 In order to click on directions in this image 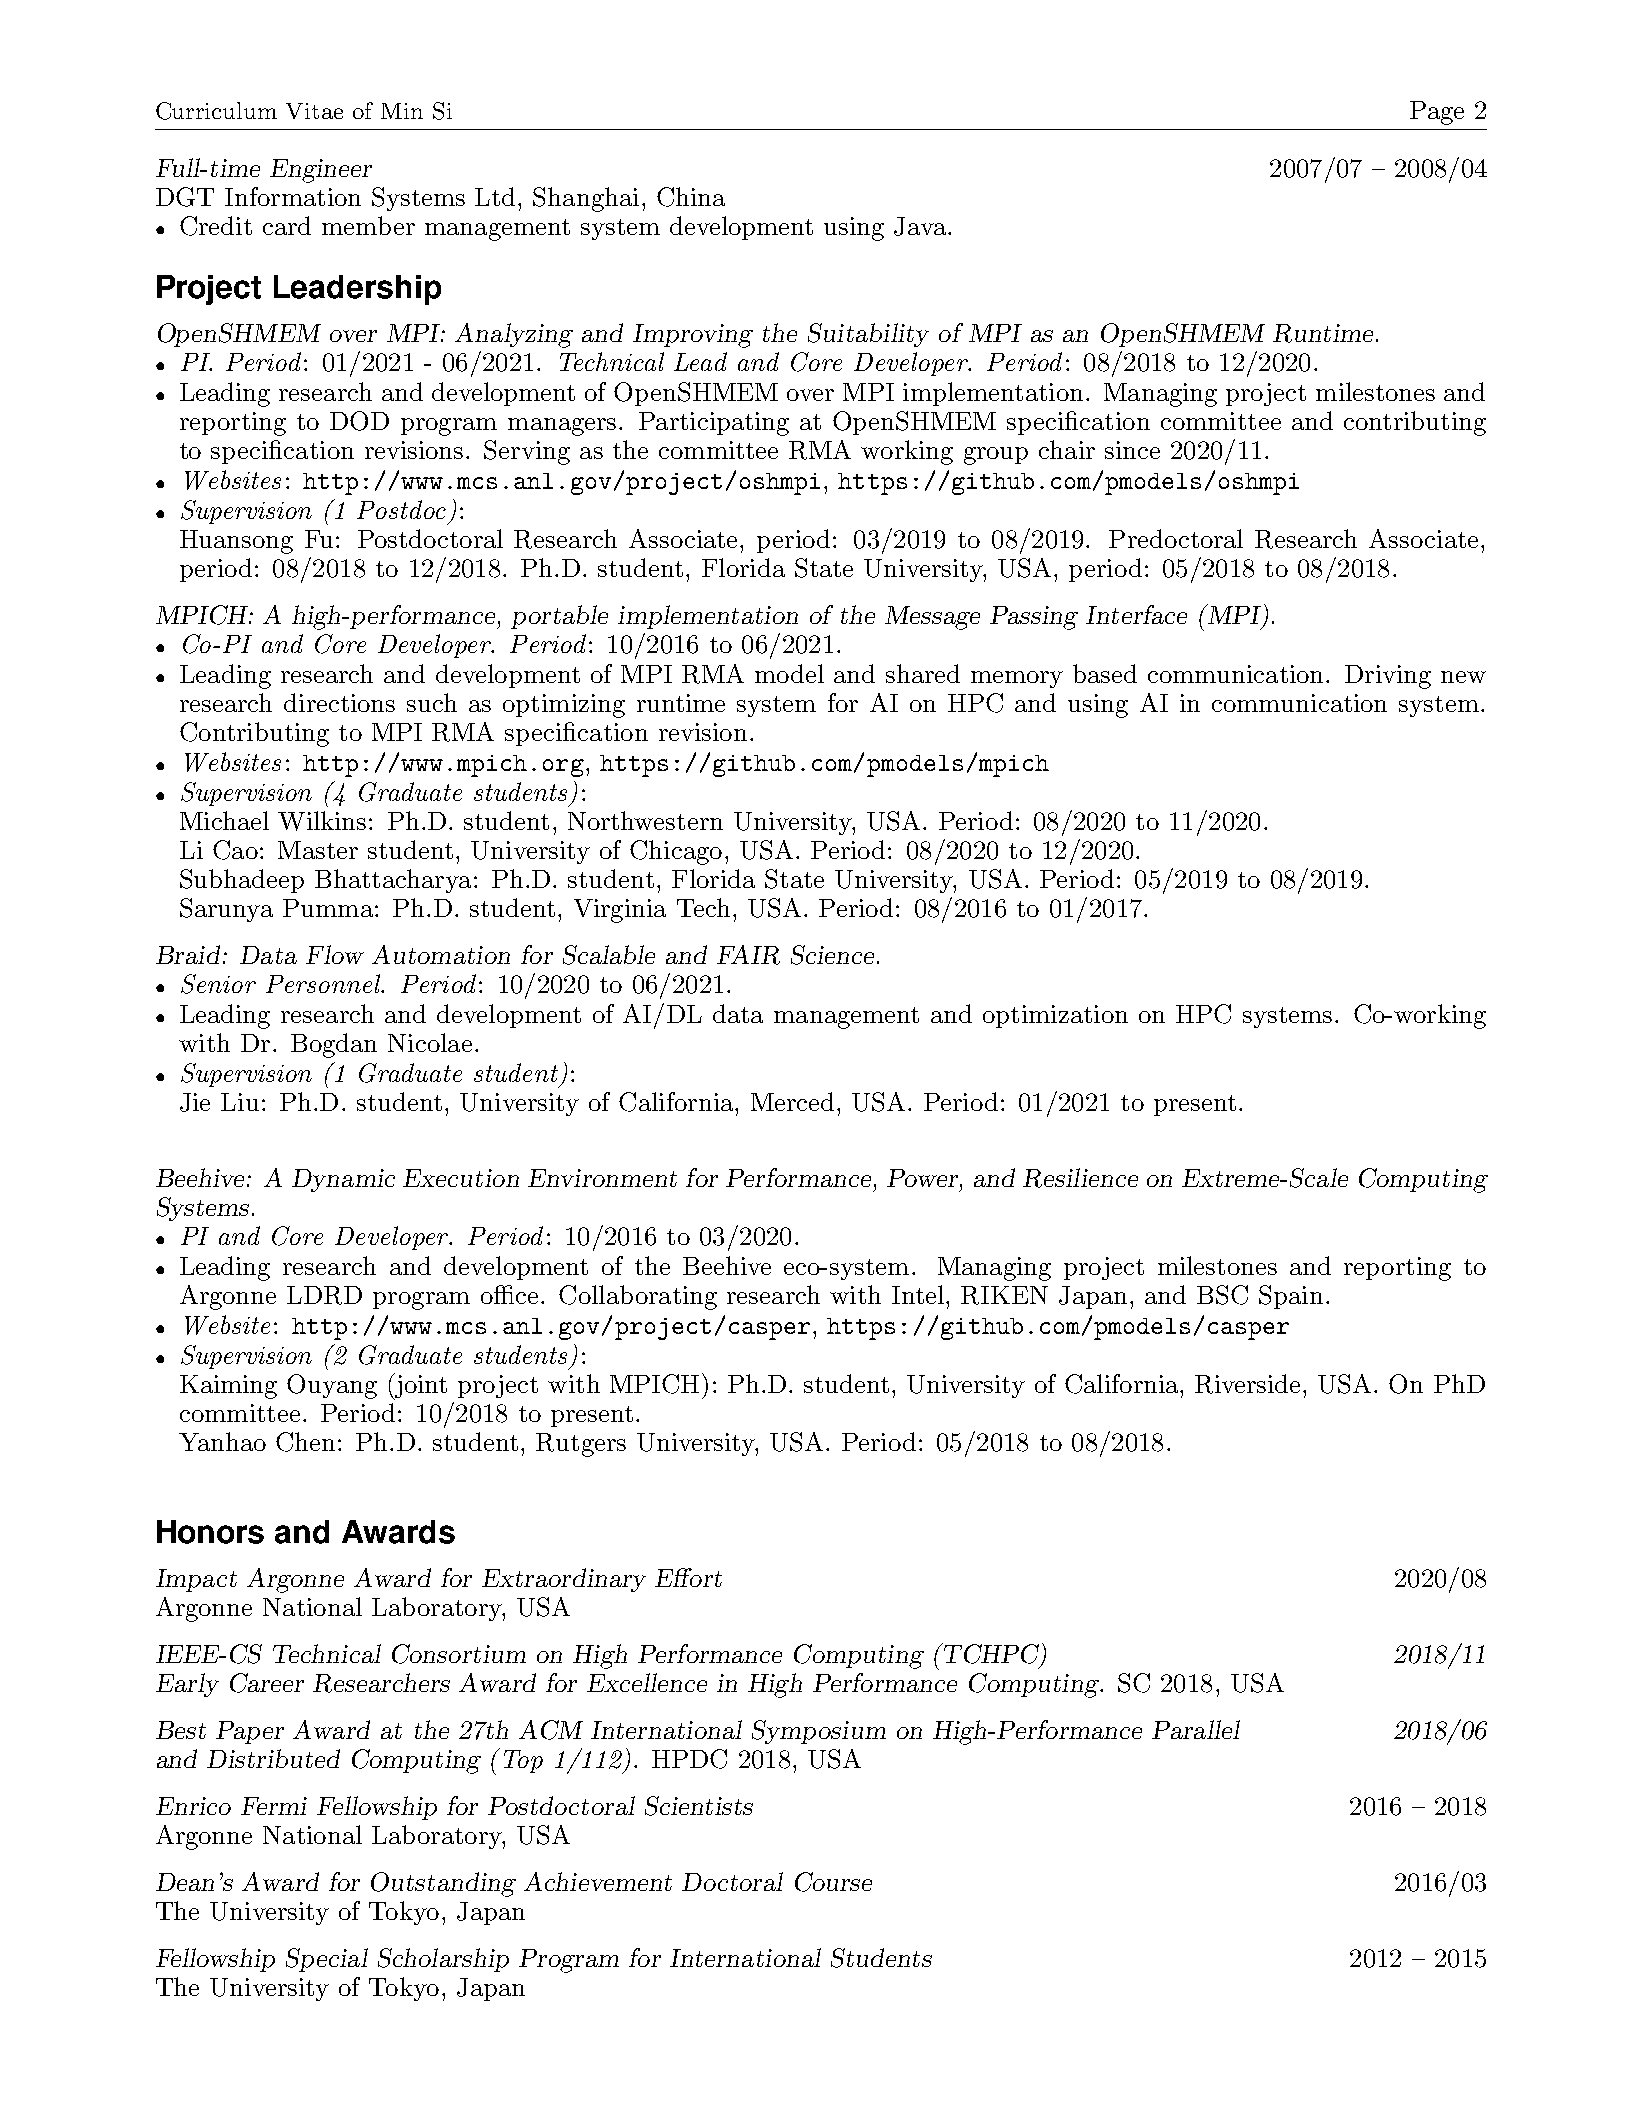, I will do `click(339, 702)`.
